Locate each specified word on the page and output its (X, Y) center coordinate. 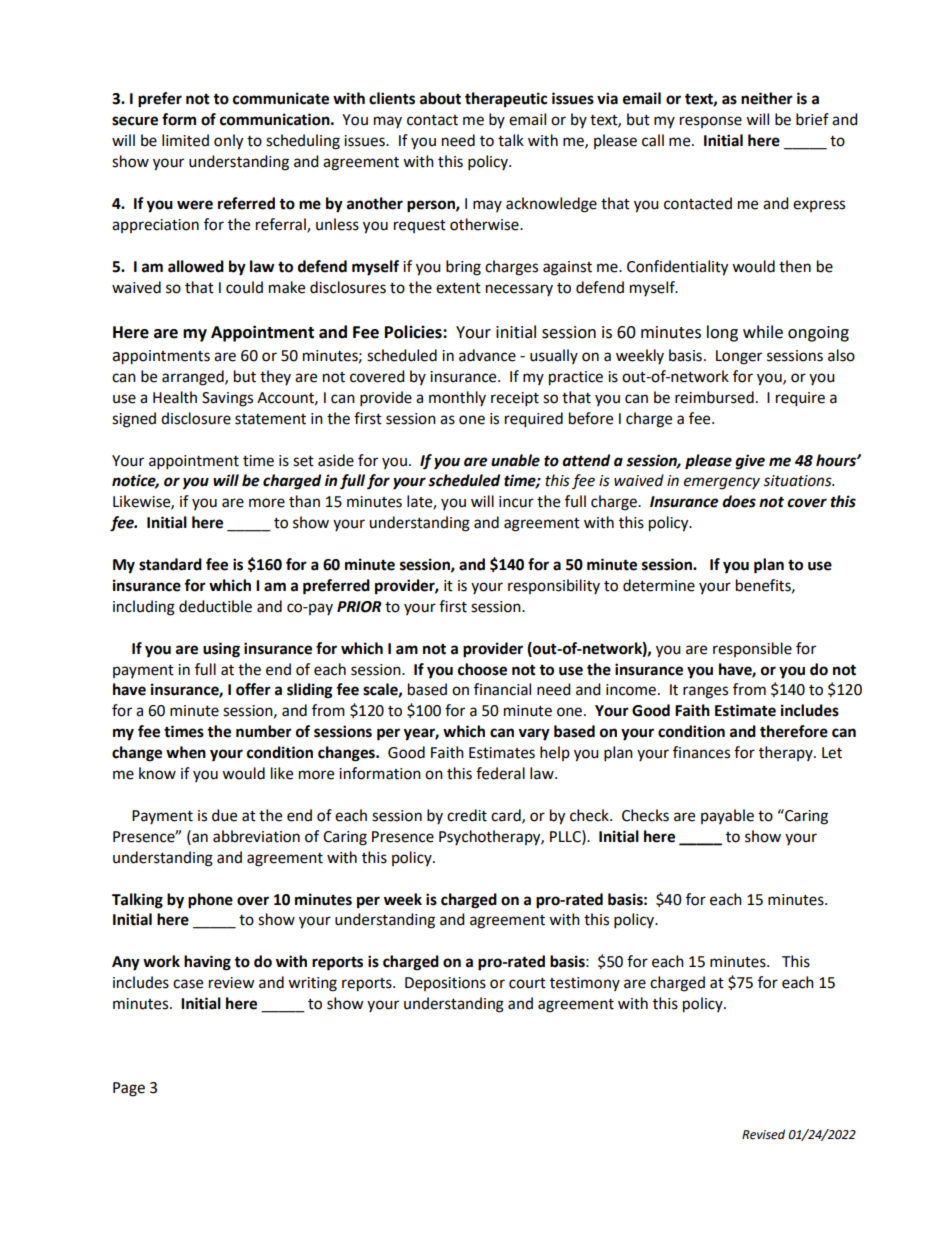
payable (727, 816)
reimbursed (714, 397)
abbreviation (256, 836)
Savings (227, 399)
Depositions (445, 984)
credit (467, 815)
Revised (763, 1134)
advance (487, 355)
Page (129, 1089)
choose (482, 669)
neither (767, 98)
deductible (215, 606)
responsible (752, 649)
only (228, 142)
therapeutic (506, 100)
